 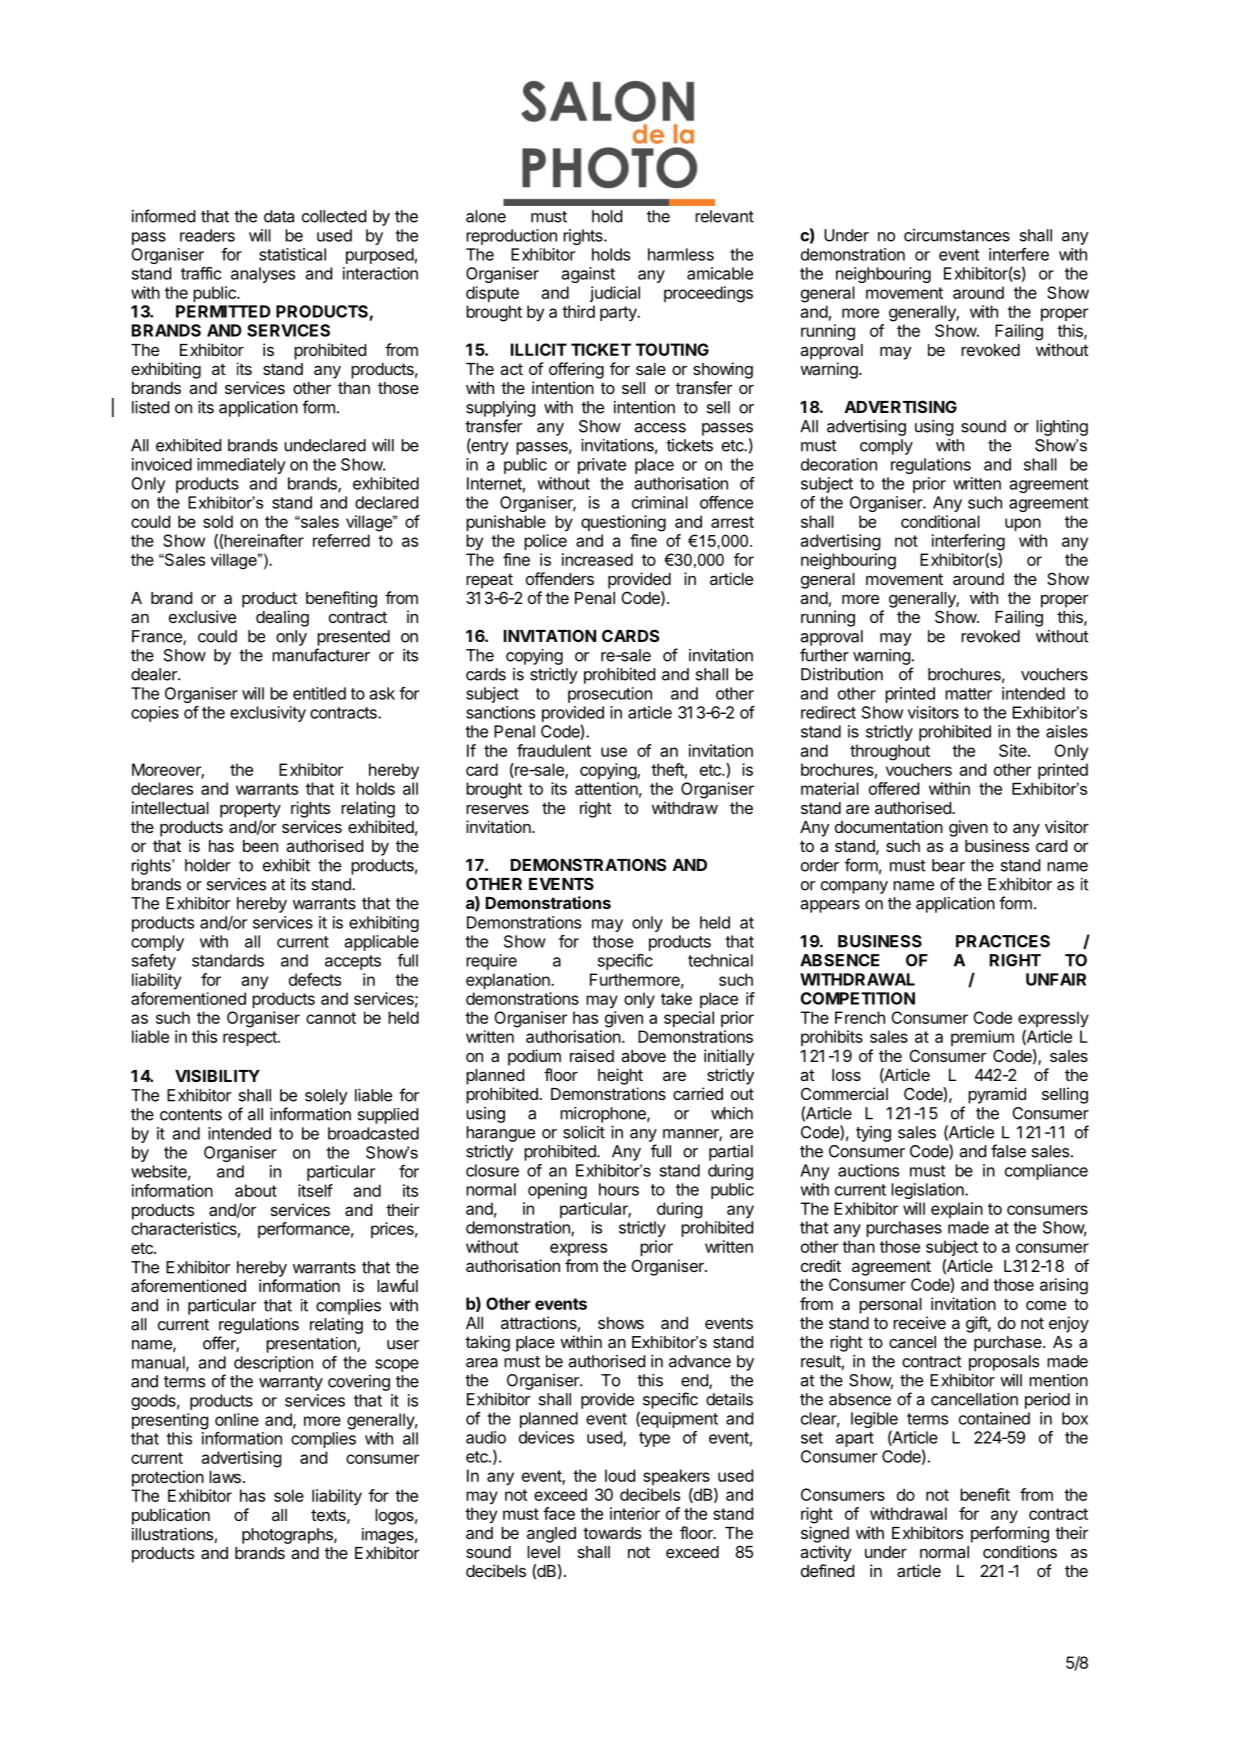 I want to click on increased, so click(x=597, y=559).
